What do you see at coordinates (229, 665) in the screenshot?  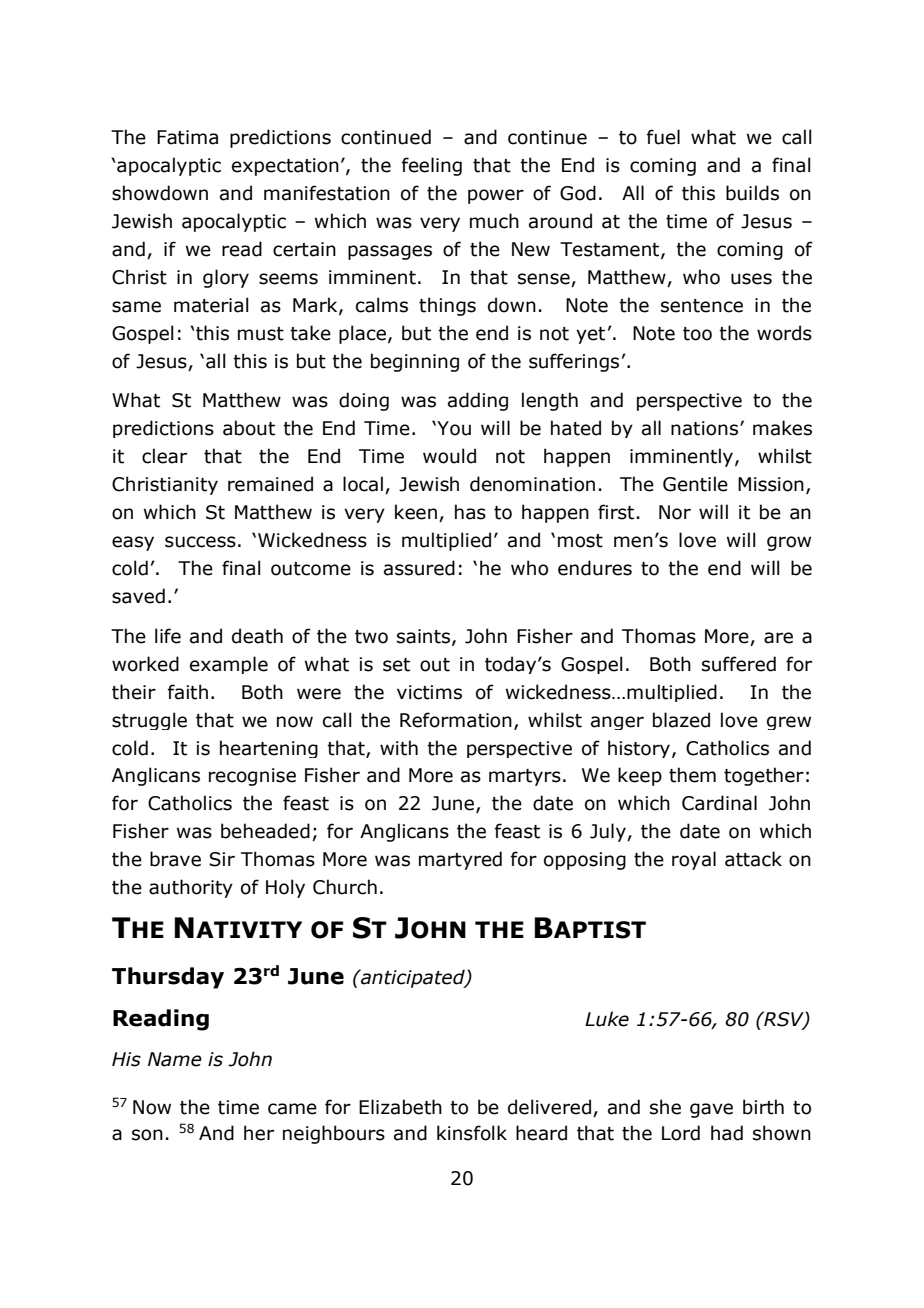 I see `example` at bounding box center [229, 665].
